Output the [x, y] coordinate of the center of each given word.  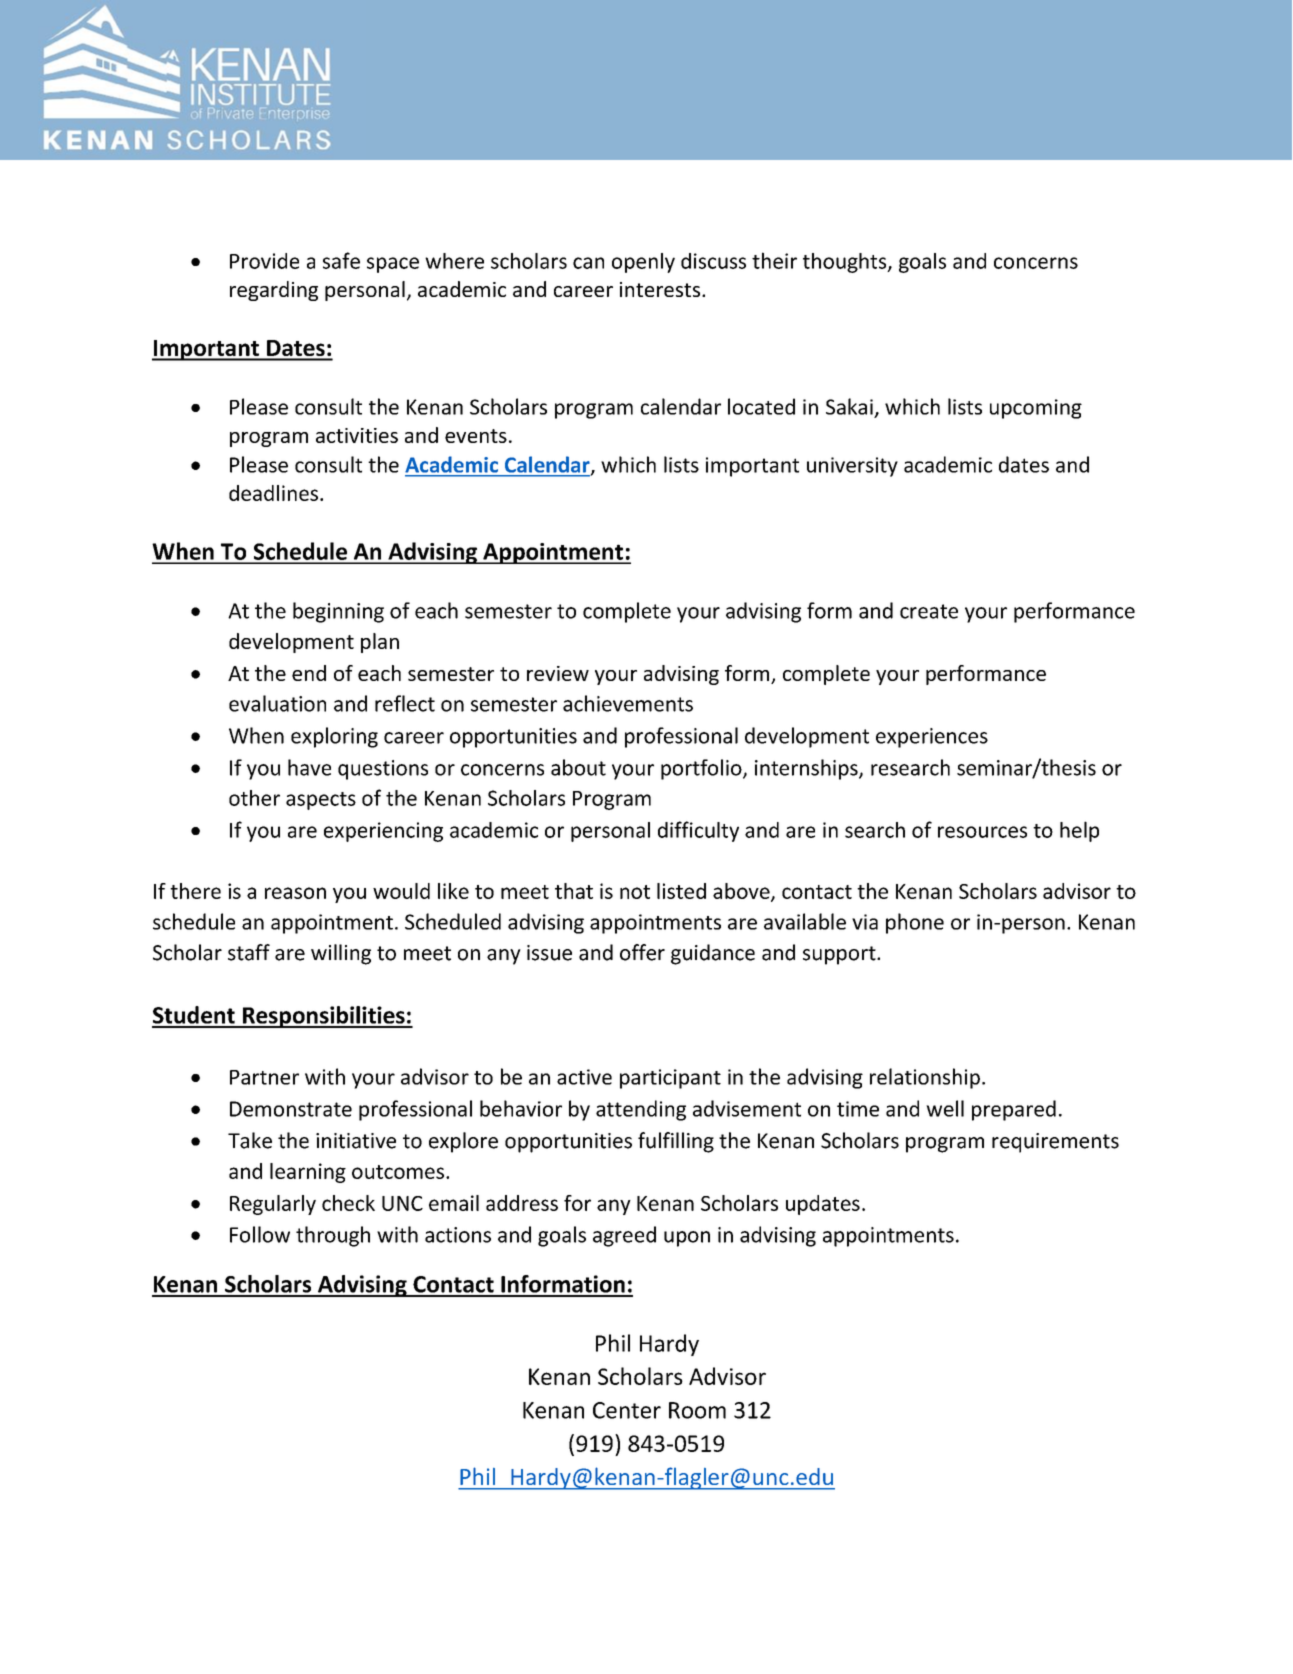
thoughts [846, 263]
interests [660, 289]
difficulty [698, 831]
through [333, 1236]
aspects [321, 801]
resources [982, 832]
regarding [274, 291]
